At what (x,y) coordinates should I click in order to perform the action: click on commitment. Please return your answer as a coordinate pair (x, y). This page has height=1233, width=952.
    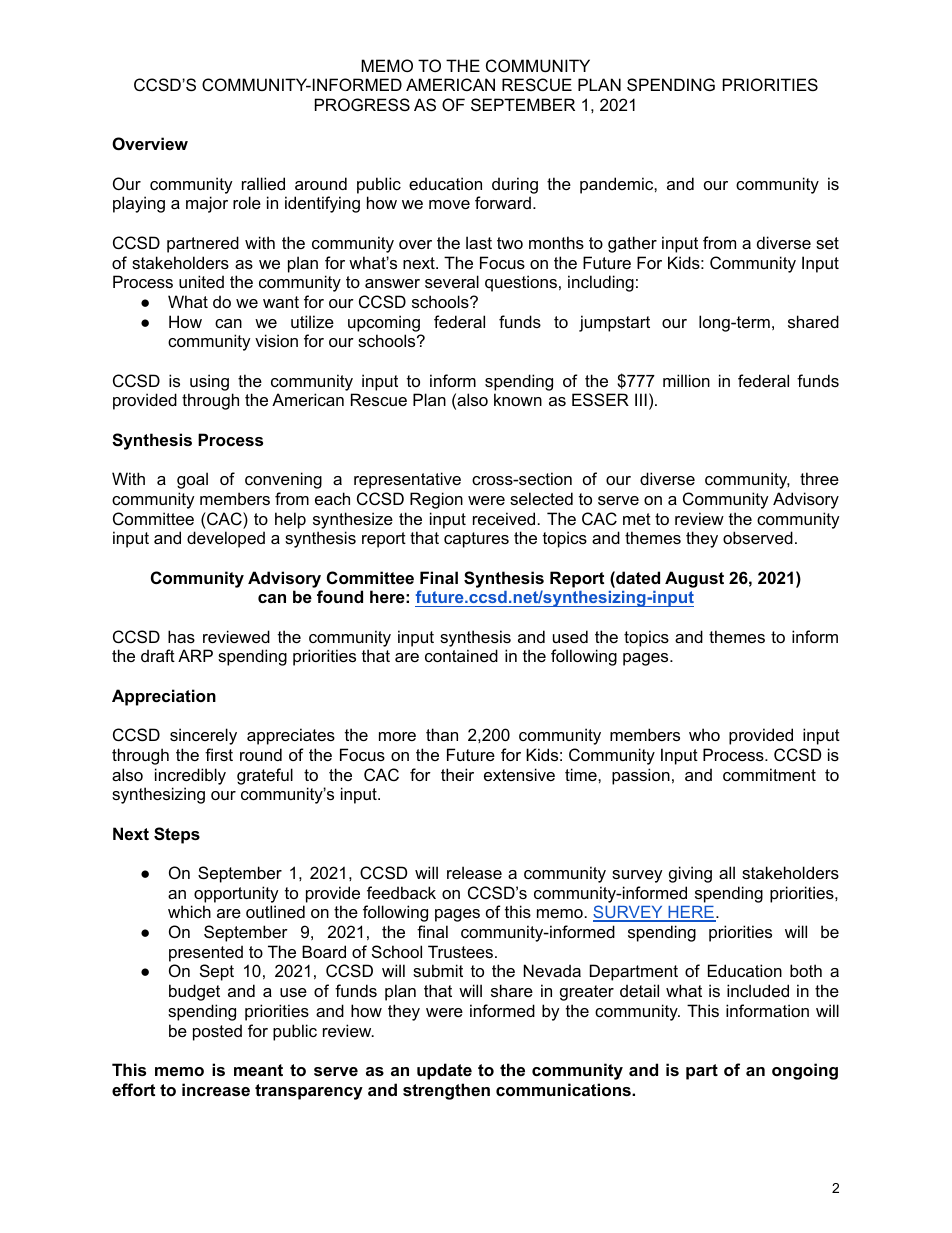
    Looking at the image, I should click on (769, 774).
